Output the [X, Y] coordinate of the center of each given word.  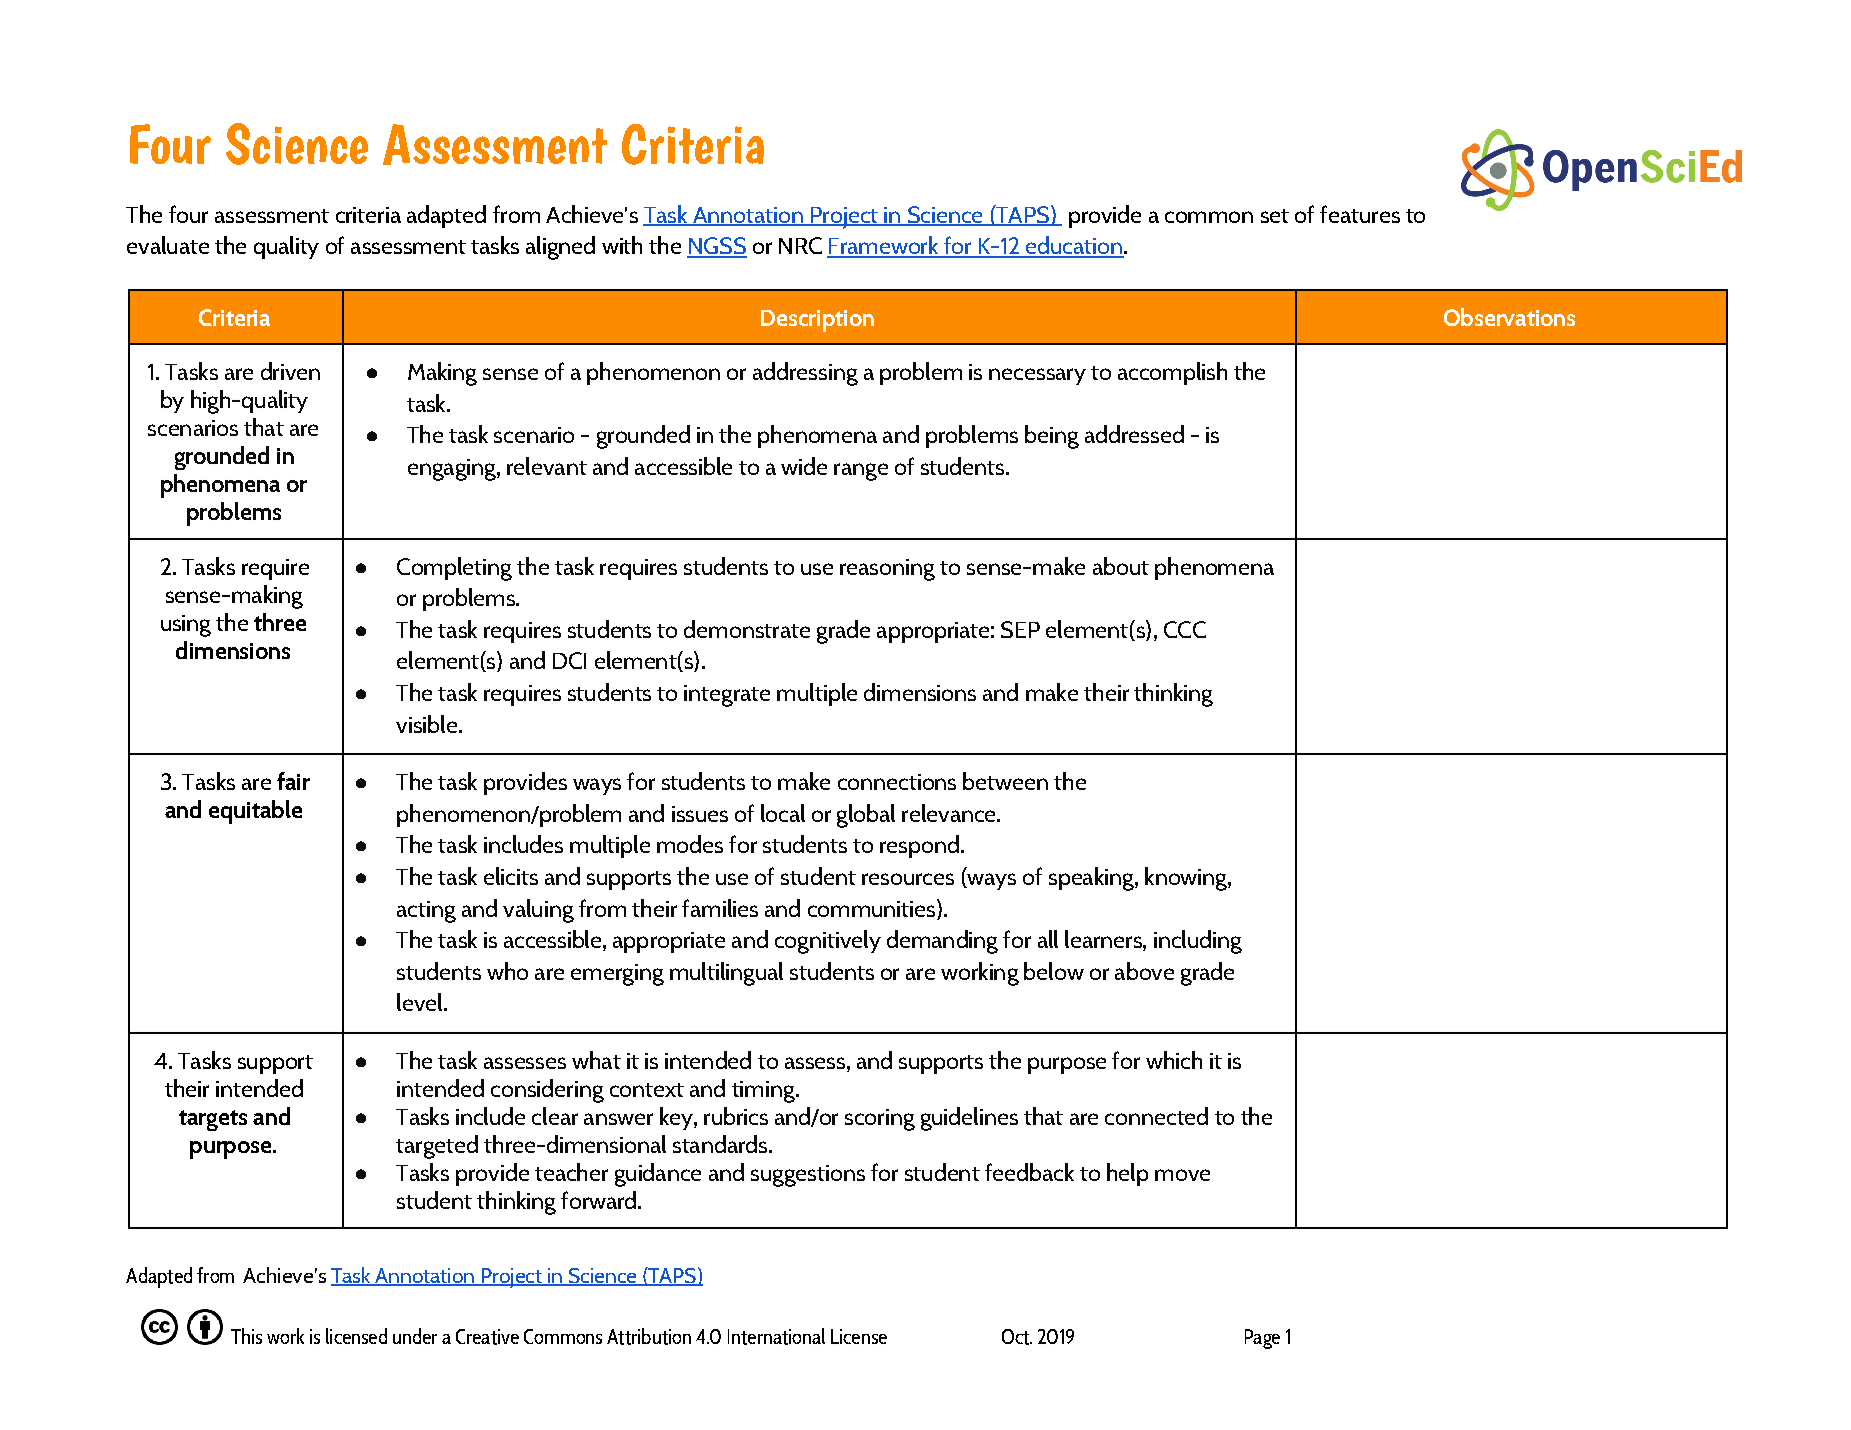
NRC [800, 245]
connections [897, 782]
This [246, 1336]
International [776, 1336]
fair [293, 781]
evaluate [168, 245]
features [1360, 214]
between [1005, 781]
